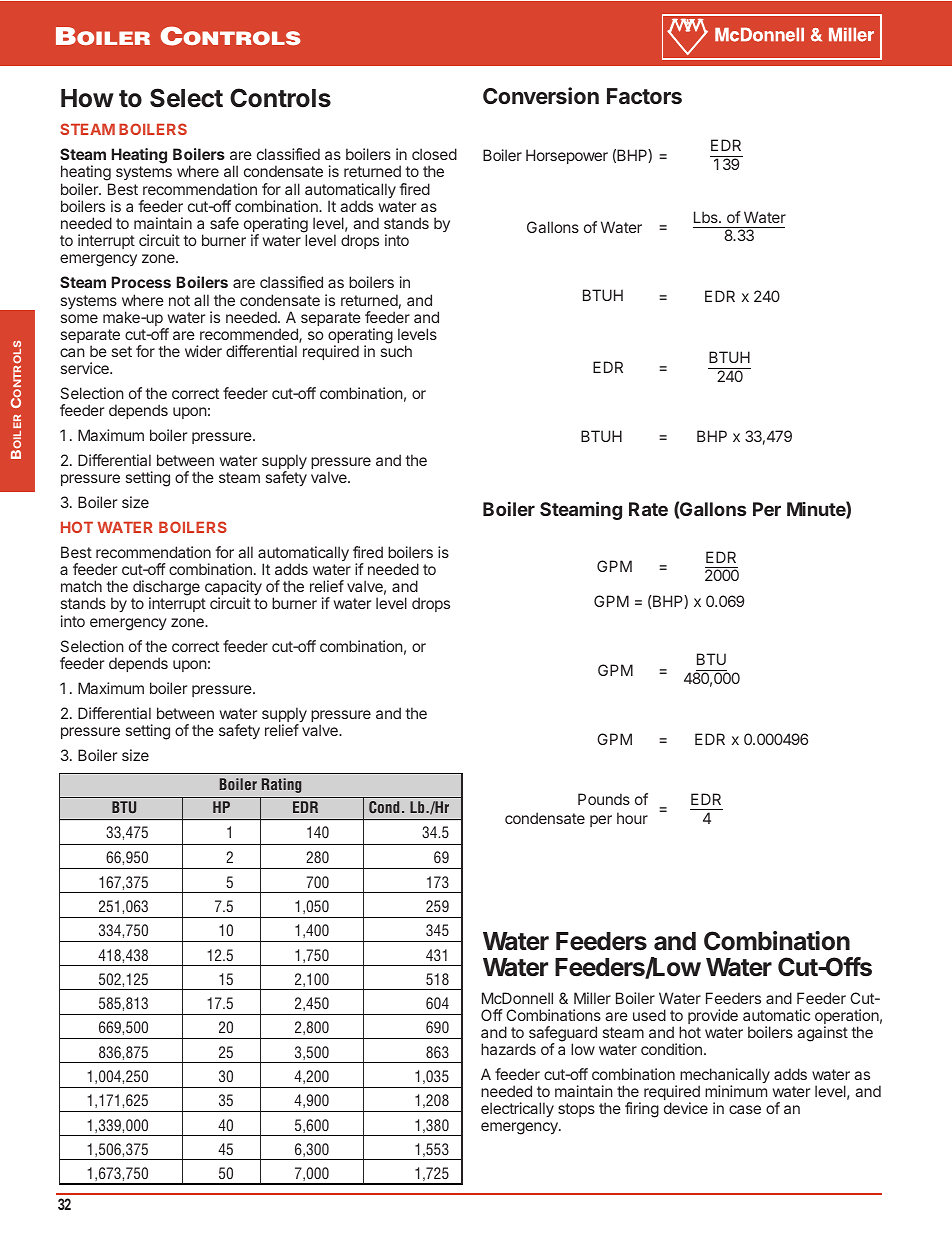 This page has width=952, height=1233. I want to click on hazards, so click(508, 1049).
